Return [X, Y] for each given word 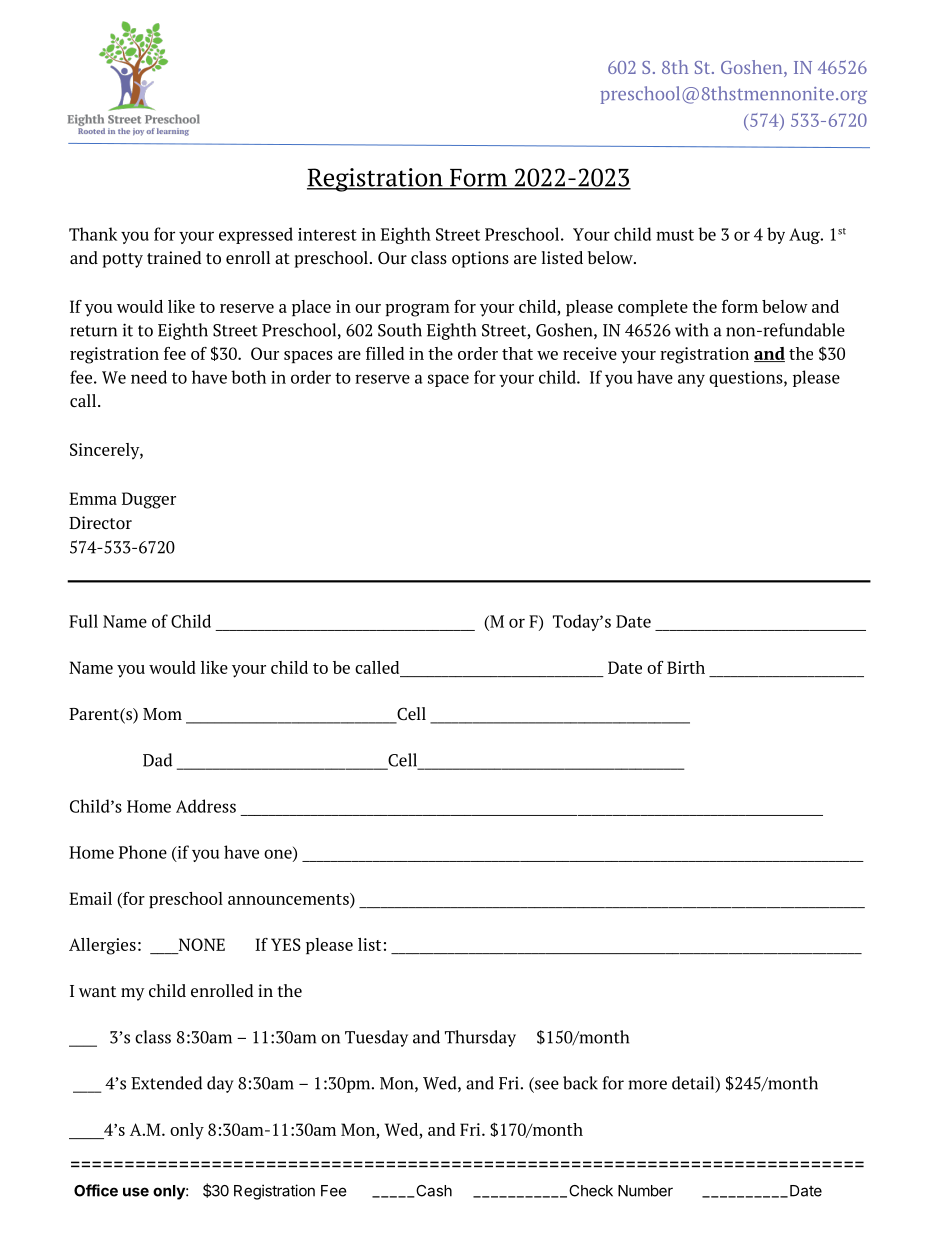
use [136, 1192]
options [480, 259]
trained [174, 257]
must [675, 235]
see [546, 1085]
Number [645, 1191]
